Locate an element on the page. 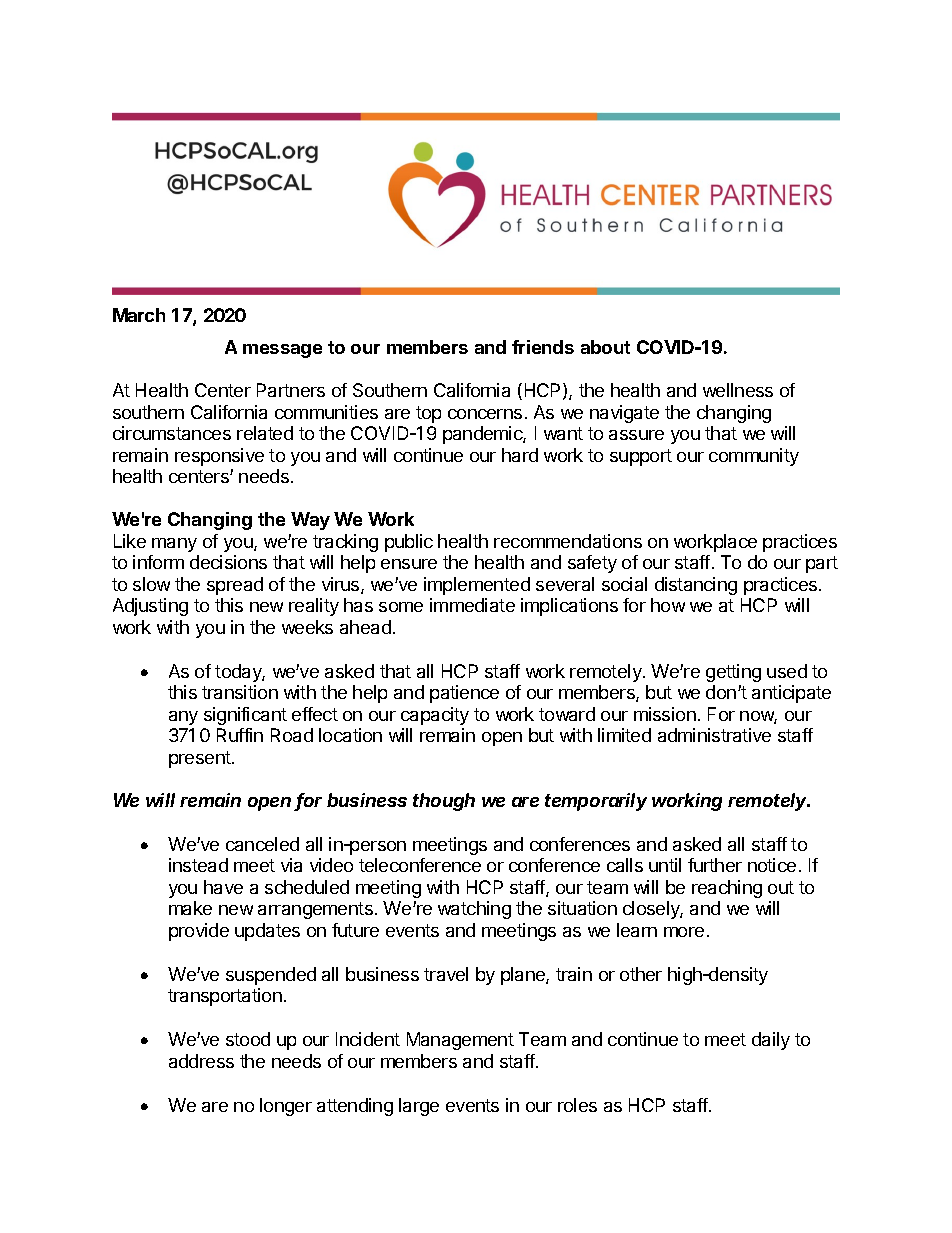 Image resolution: width=952 pixels, height=1233 pixels. further is located at coordinates (715, 865).
